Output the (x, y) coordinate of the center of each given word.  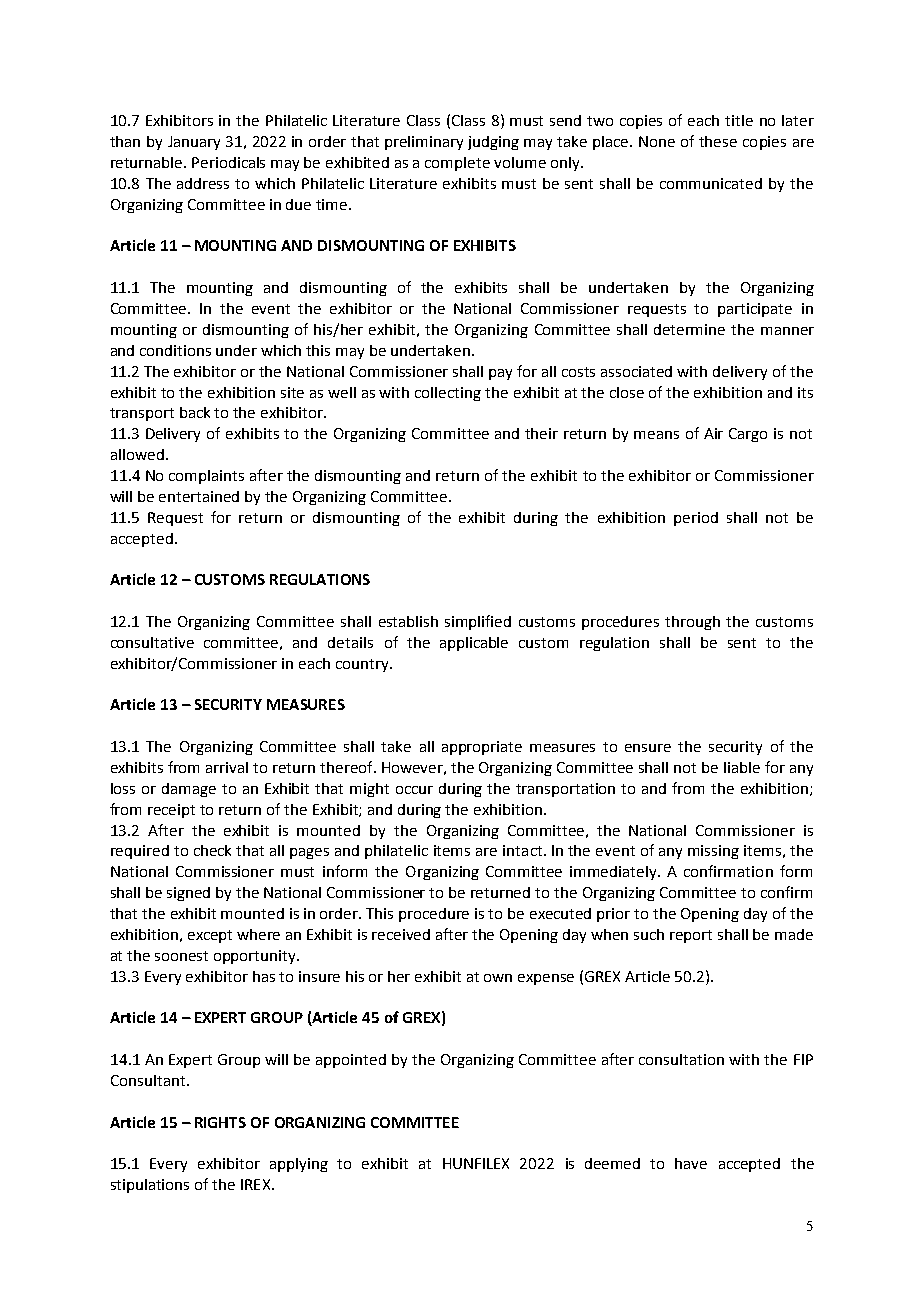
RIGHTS (220, 1122)
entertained (199, 496)
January (194, 143)
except (210, 936)
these (718, 141)
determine (689, 329)
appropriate (482, 748)
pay (500, 374)
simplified (478, 622)
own (498, 978)
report (691, 936)
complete (457, 164)
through (692, 623)
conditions (175, 350)
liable (742, 767)
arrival (227, 767)
